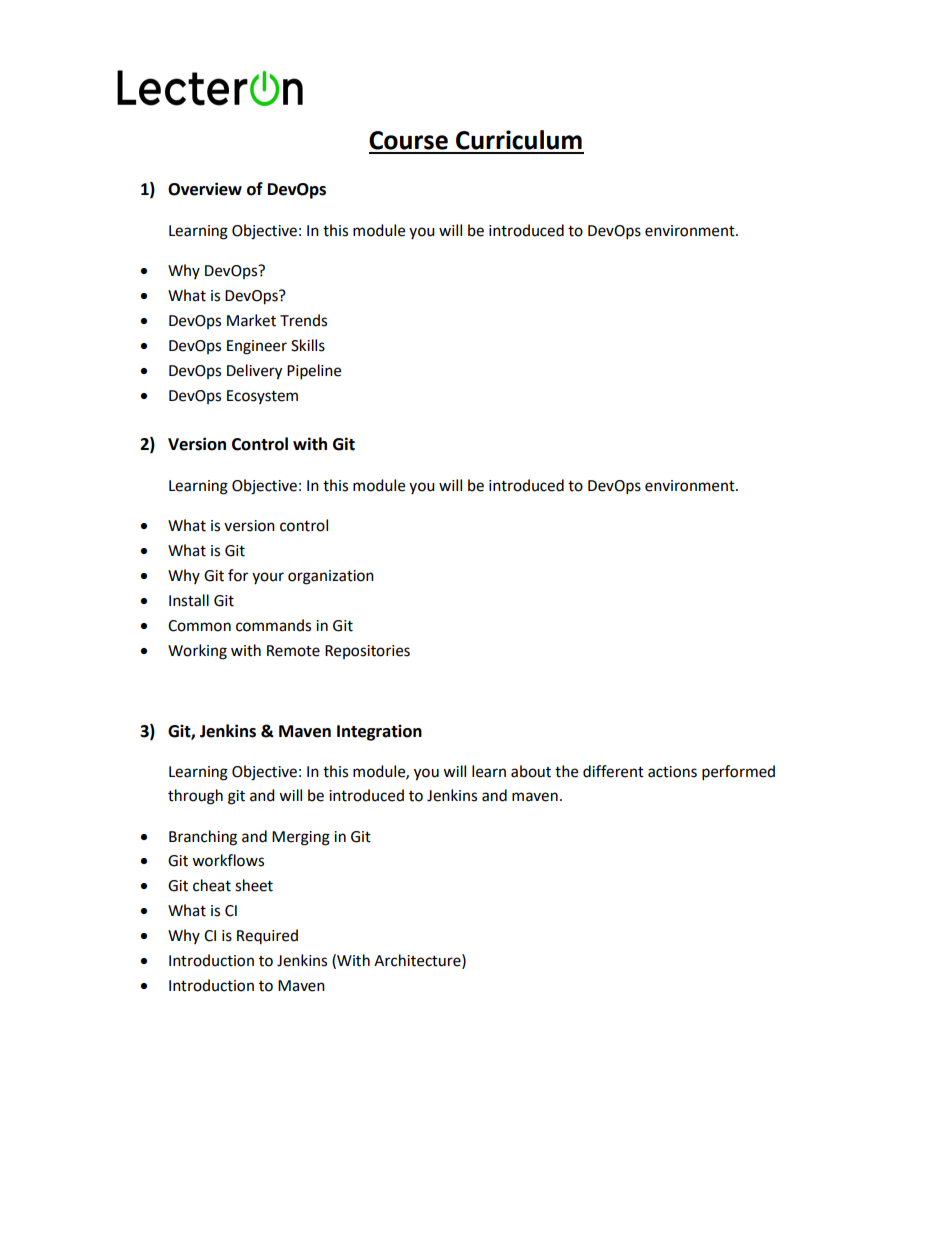 The image size is (952, 1233). What do you see at coordinates (268, 578) in the page?
I see `your` at bounding box center [268, 578].
